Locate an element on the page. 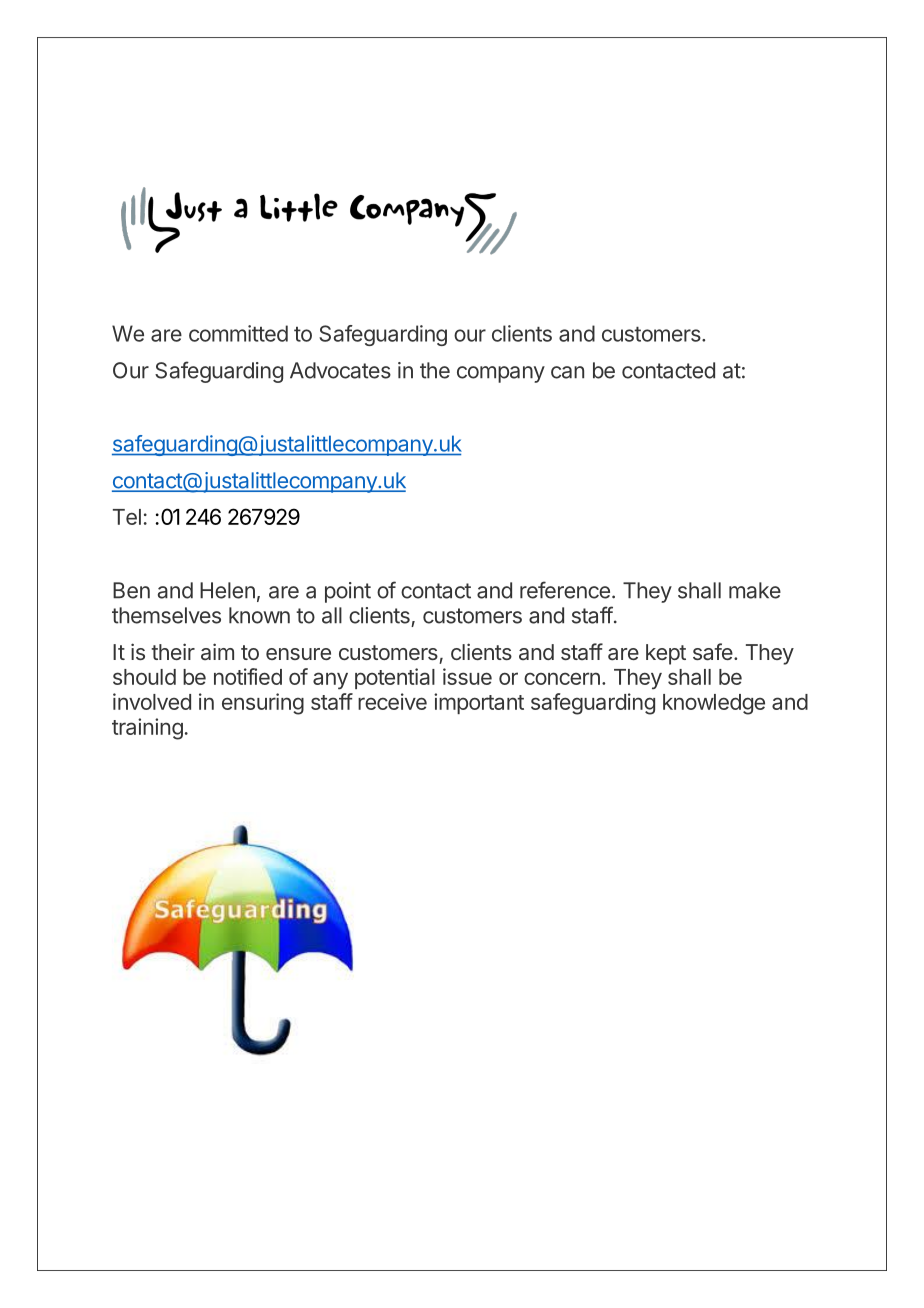 This page has height=1308, width=924. Advocates is located at coordinates (340, 370).
